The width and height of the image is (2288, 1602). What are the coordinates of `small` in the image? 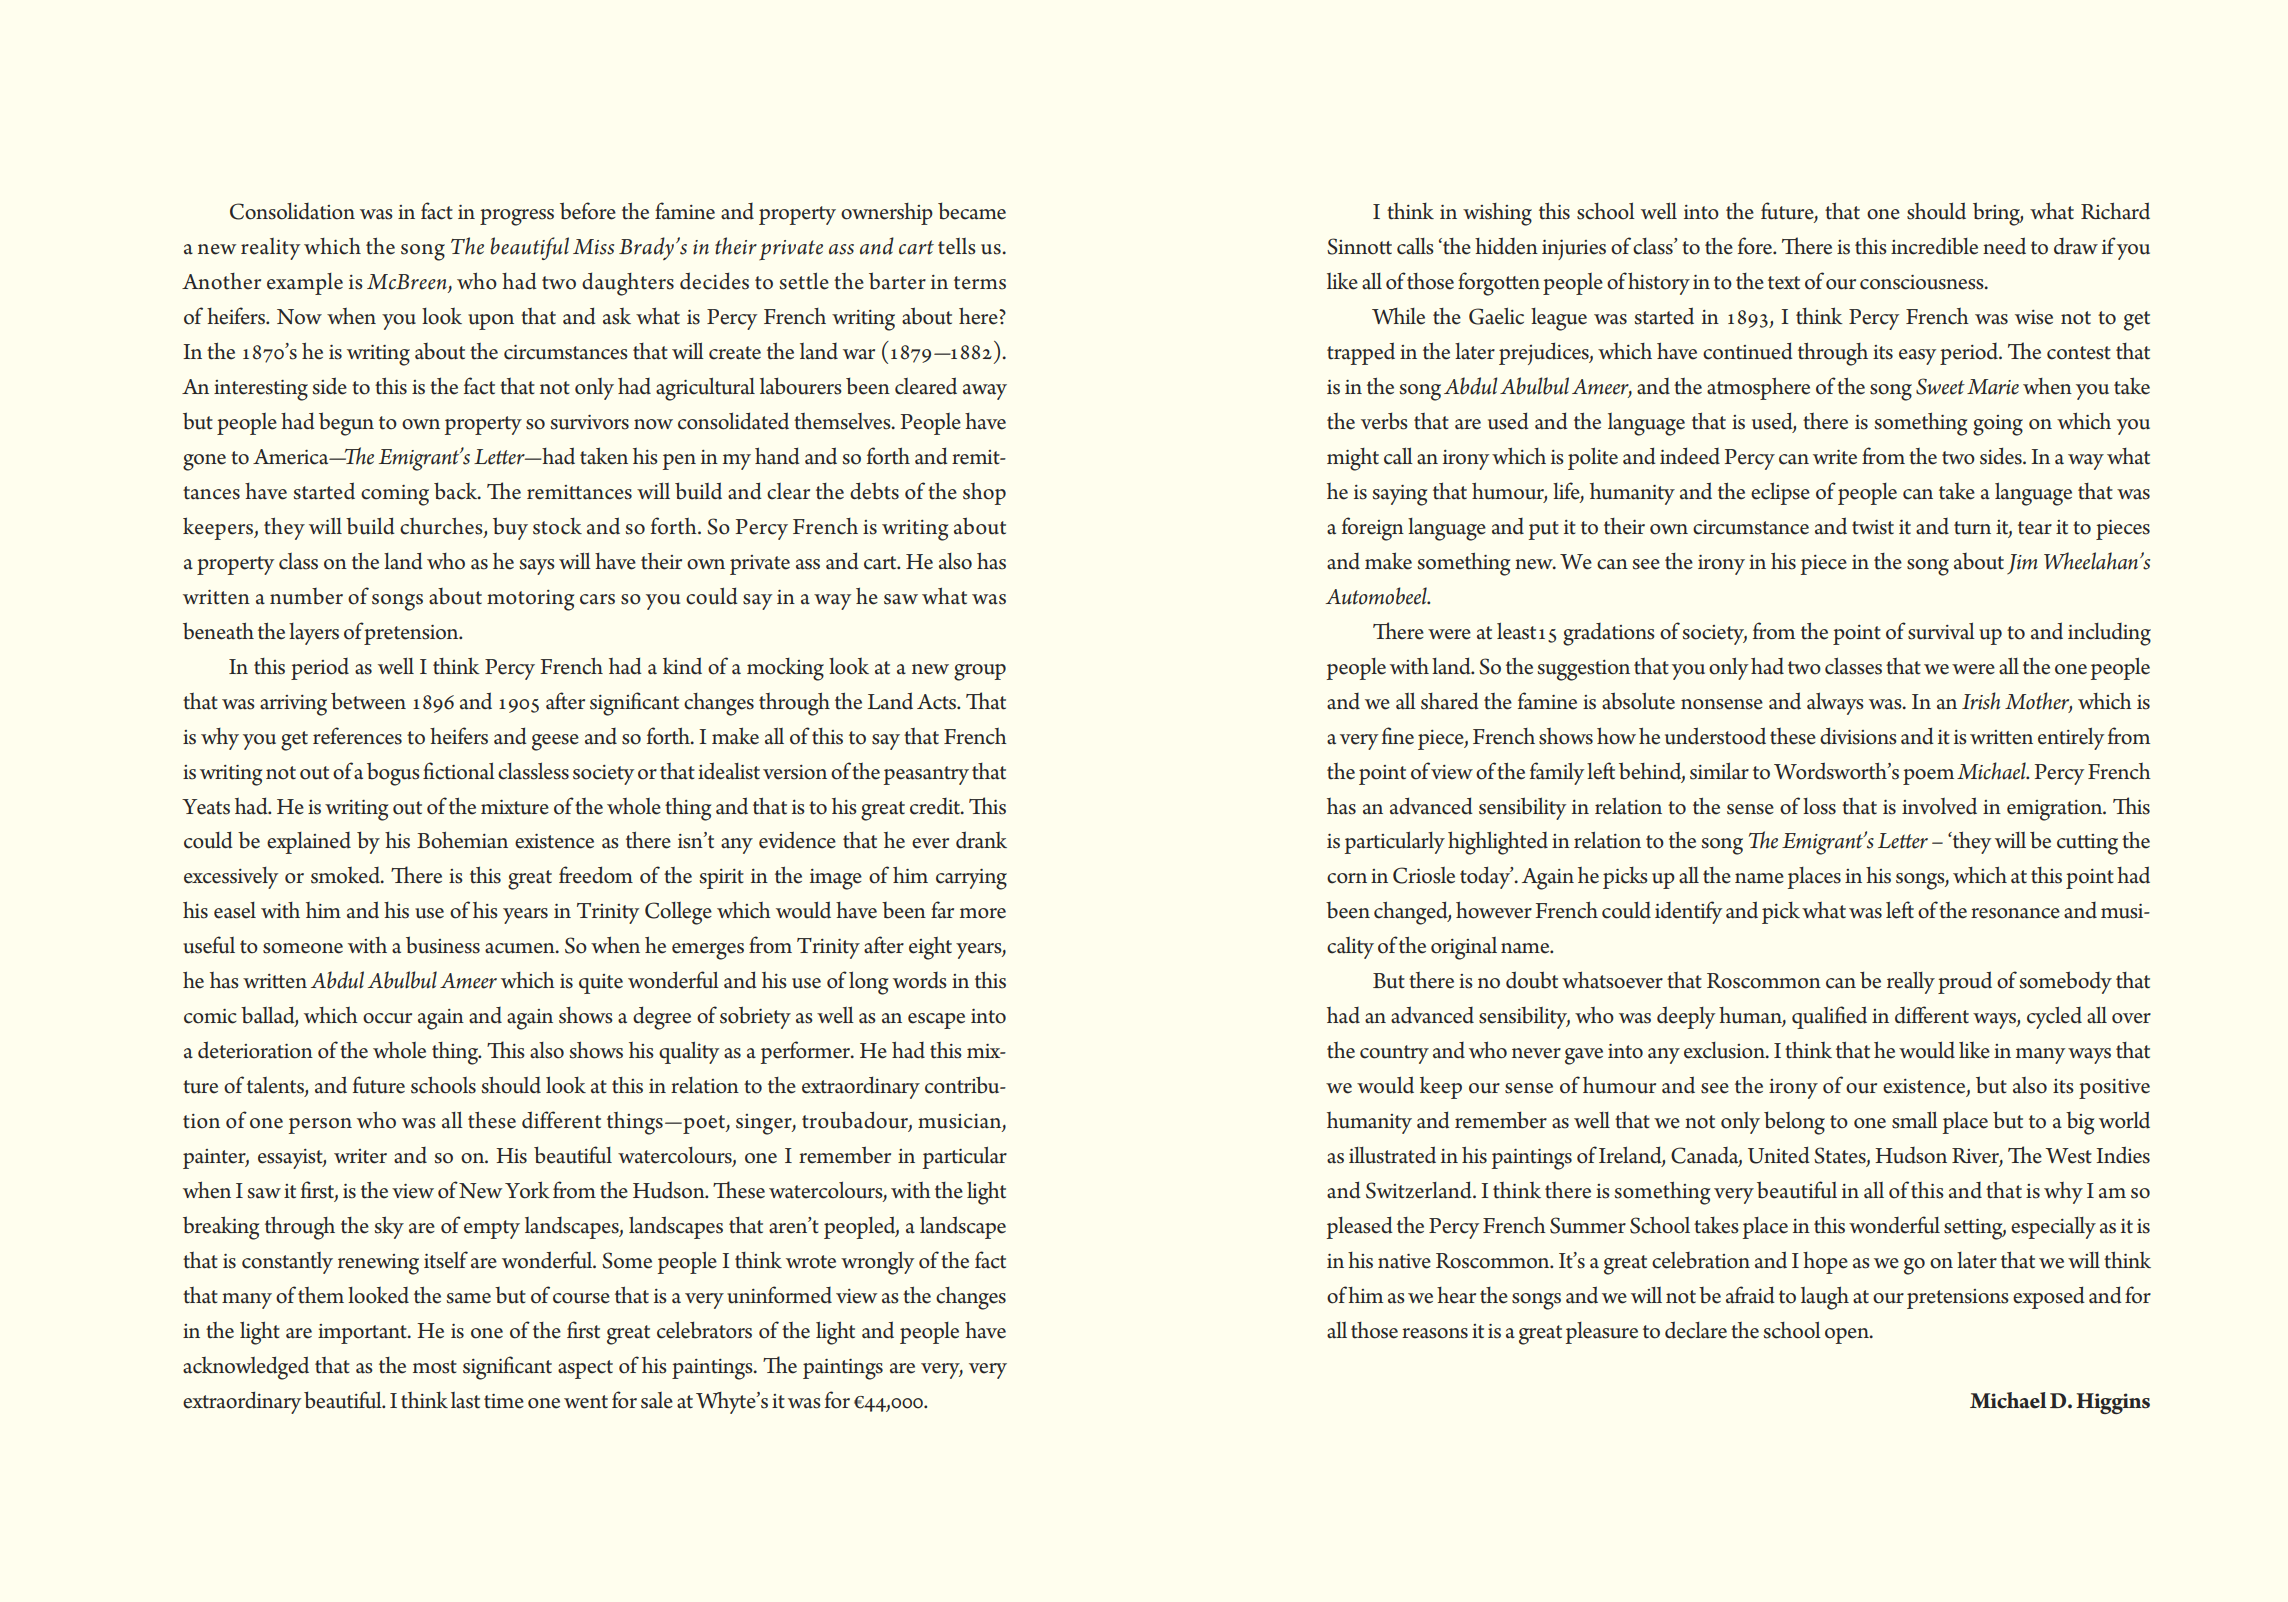 It's located at (1915, 1120).
